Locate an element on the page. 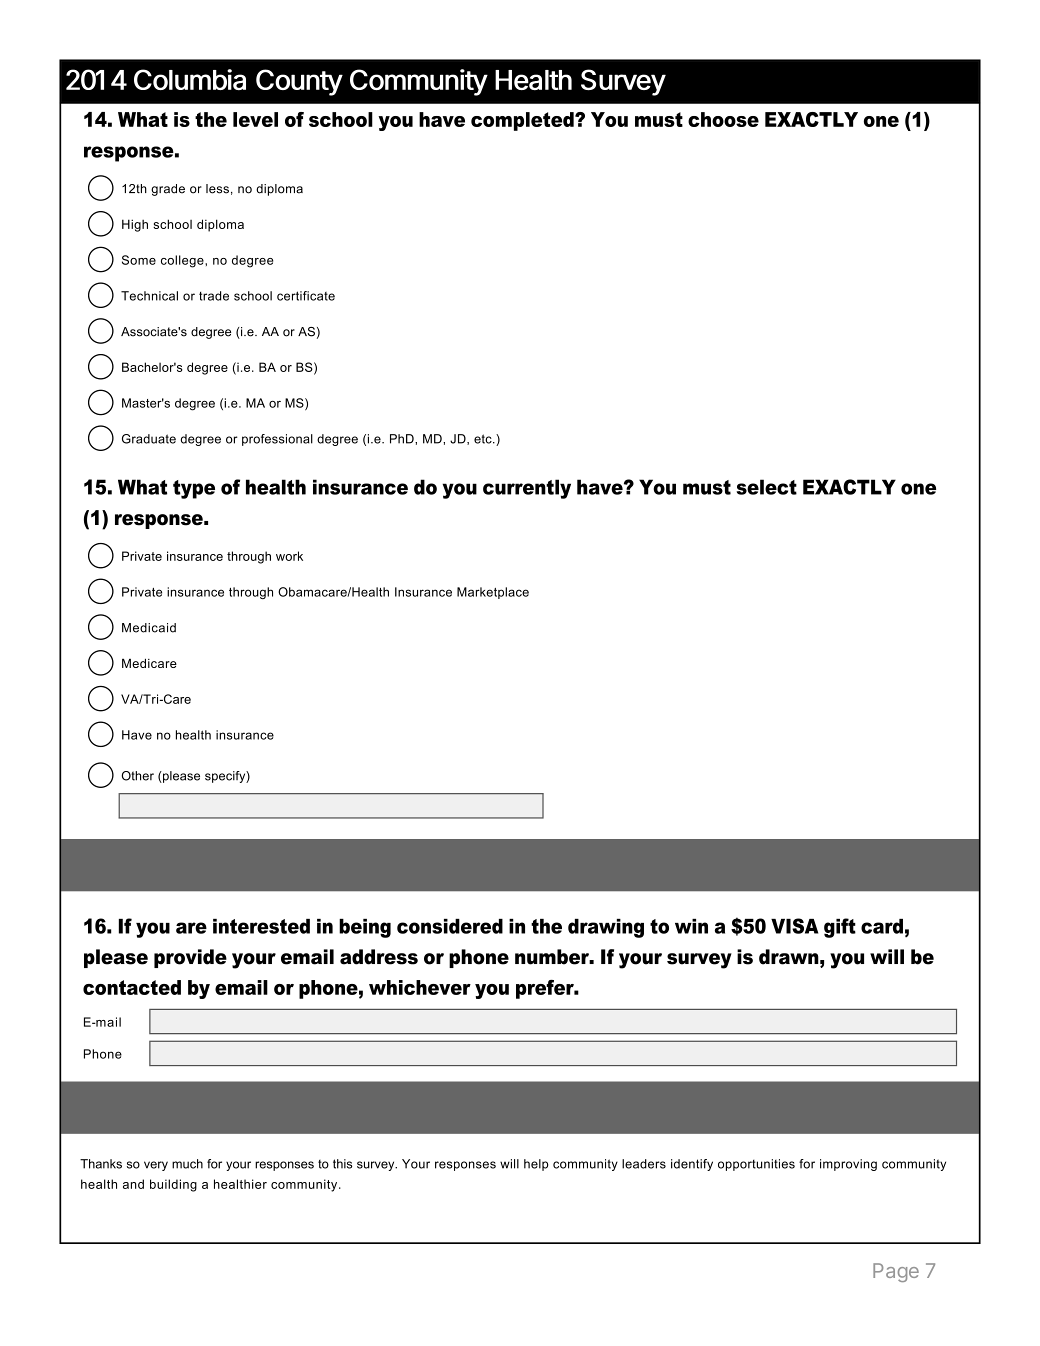 The image size is (1040, 1346). Medicaid is located at coordinates (149, 628).
